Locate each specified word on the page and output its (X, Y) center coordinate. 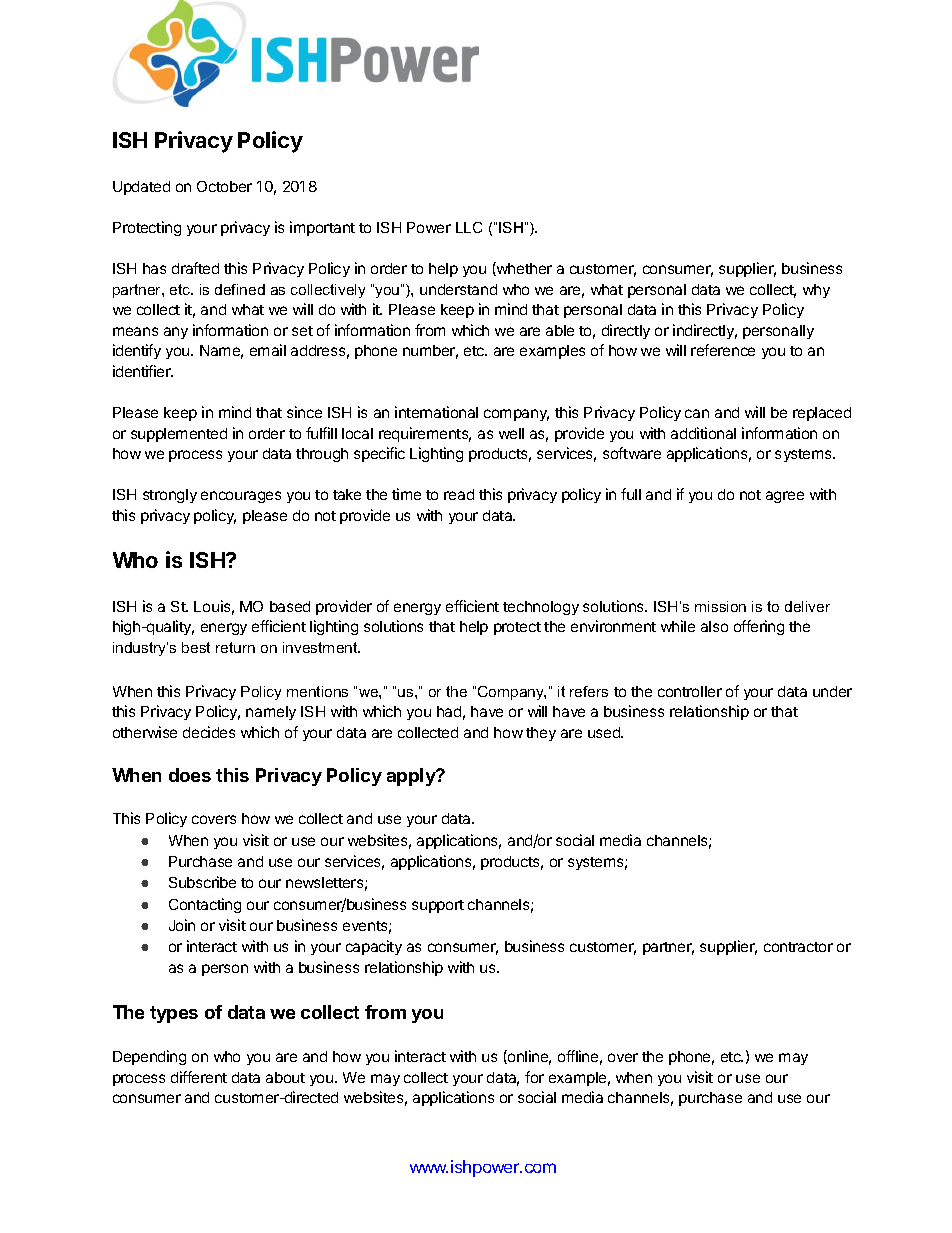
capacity (374, 947)
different (199, 1077)
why (816, 291)
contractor (798, 947)
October (224, 186)
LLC (469, 227)
